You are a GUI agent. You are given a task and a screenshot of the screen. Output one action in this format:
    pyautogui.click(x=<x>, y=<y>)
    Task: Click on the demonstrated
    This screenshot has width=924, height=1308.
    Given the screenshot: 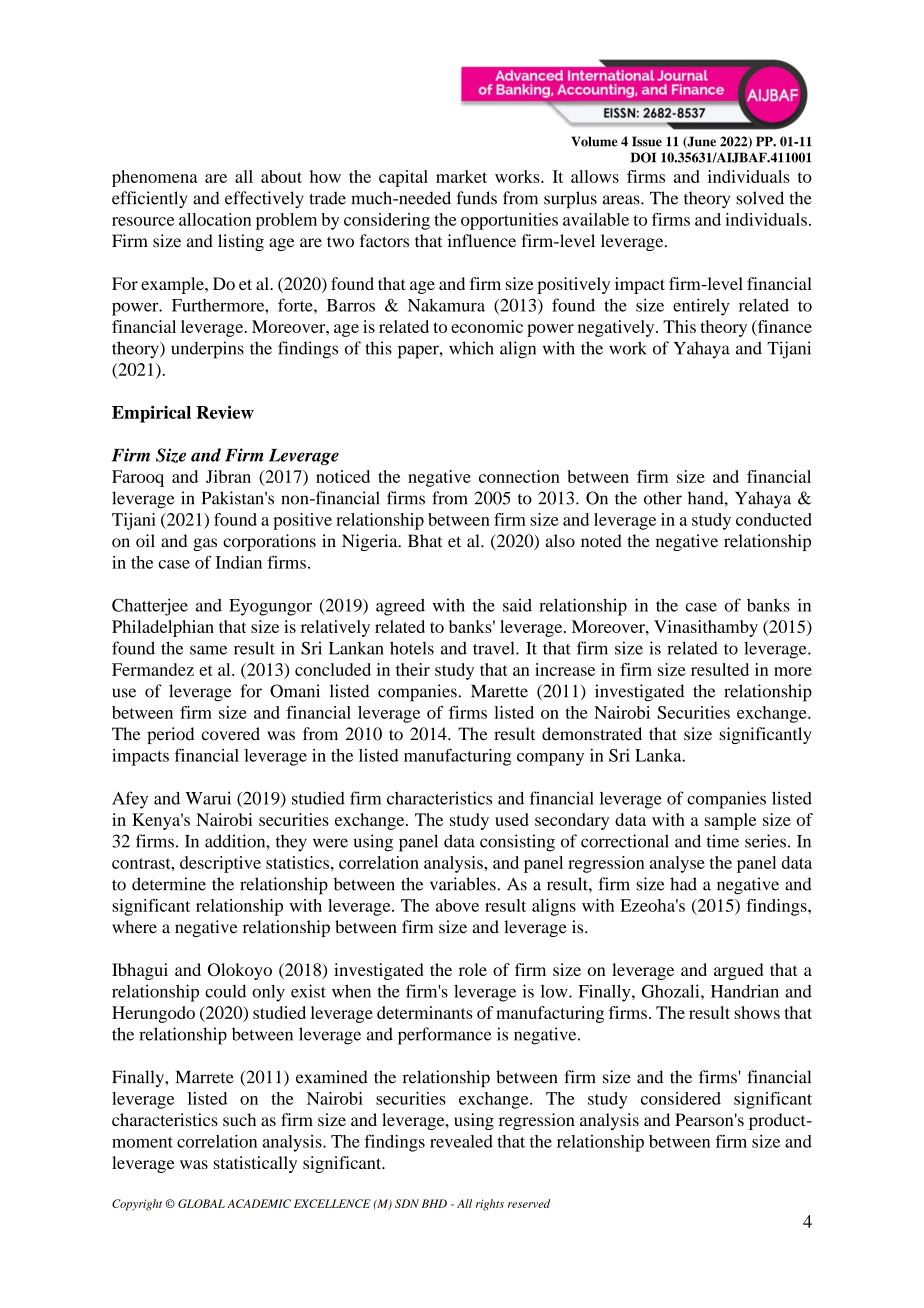 What is the action you would take?
    pyautogui.click(x=592, y=734)
